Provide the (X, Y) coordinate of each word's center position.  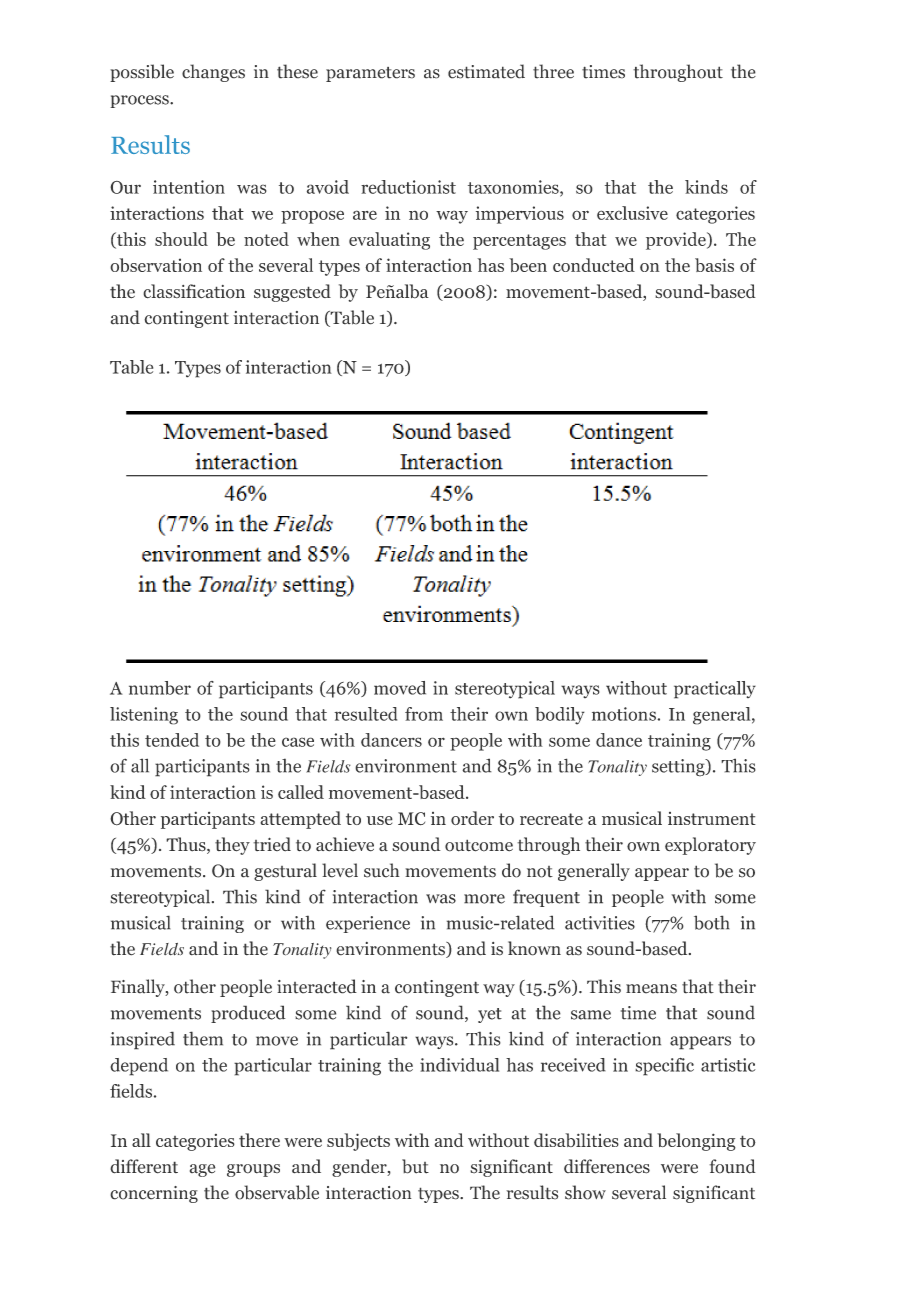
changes (213, 73)
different (144, 1166)
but (415, 1166)
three (553, 71)
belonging (696, 1142)
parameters (370, 74)
